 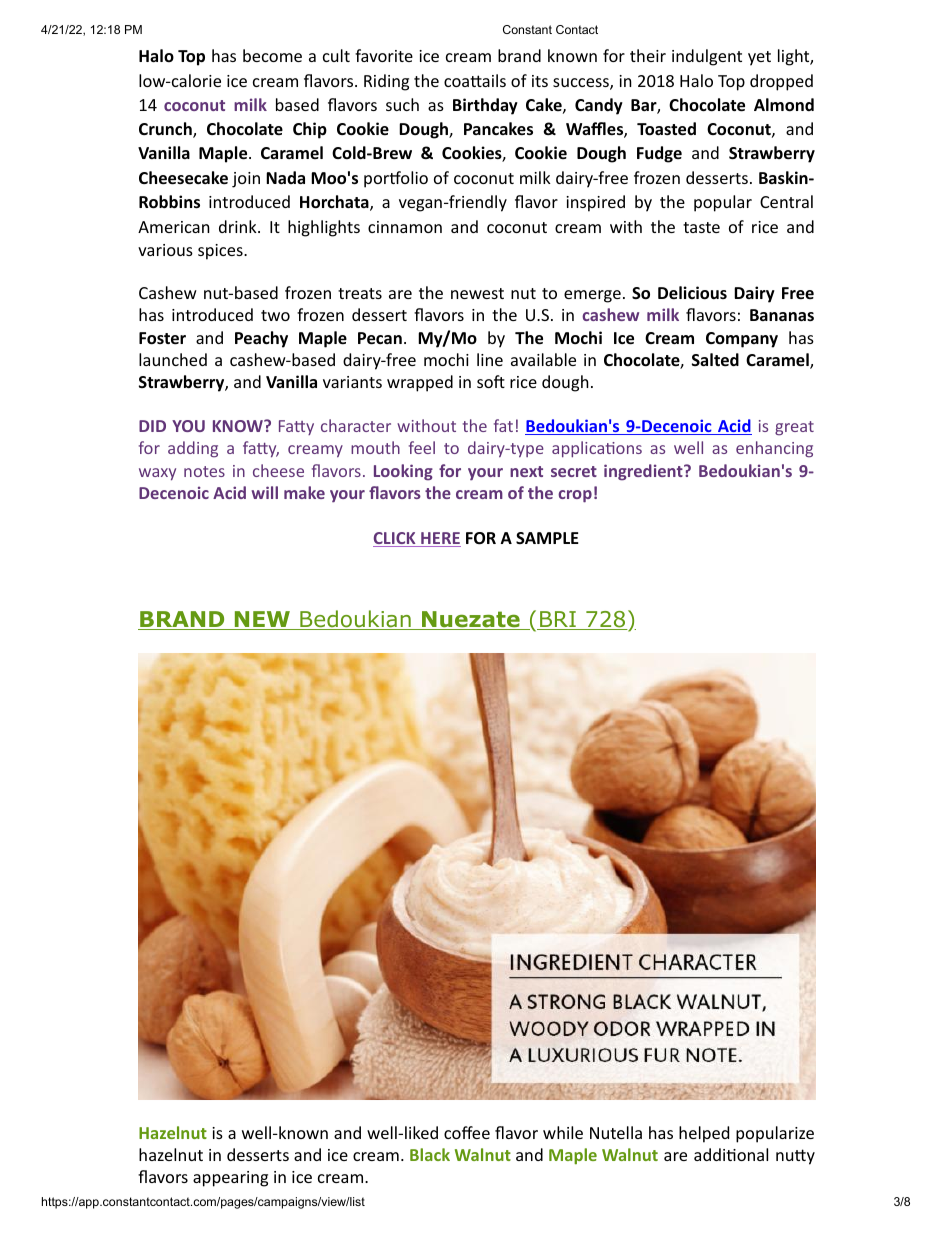 I want to click on coattails, so click(x=475, y=80).
